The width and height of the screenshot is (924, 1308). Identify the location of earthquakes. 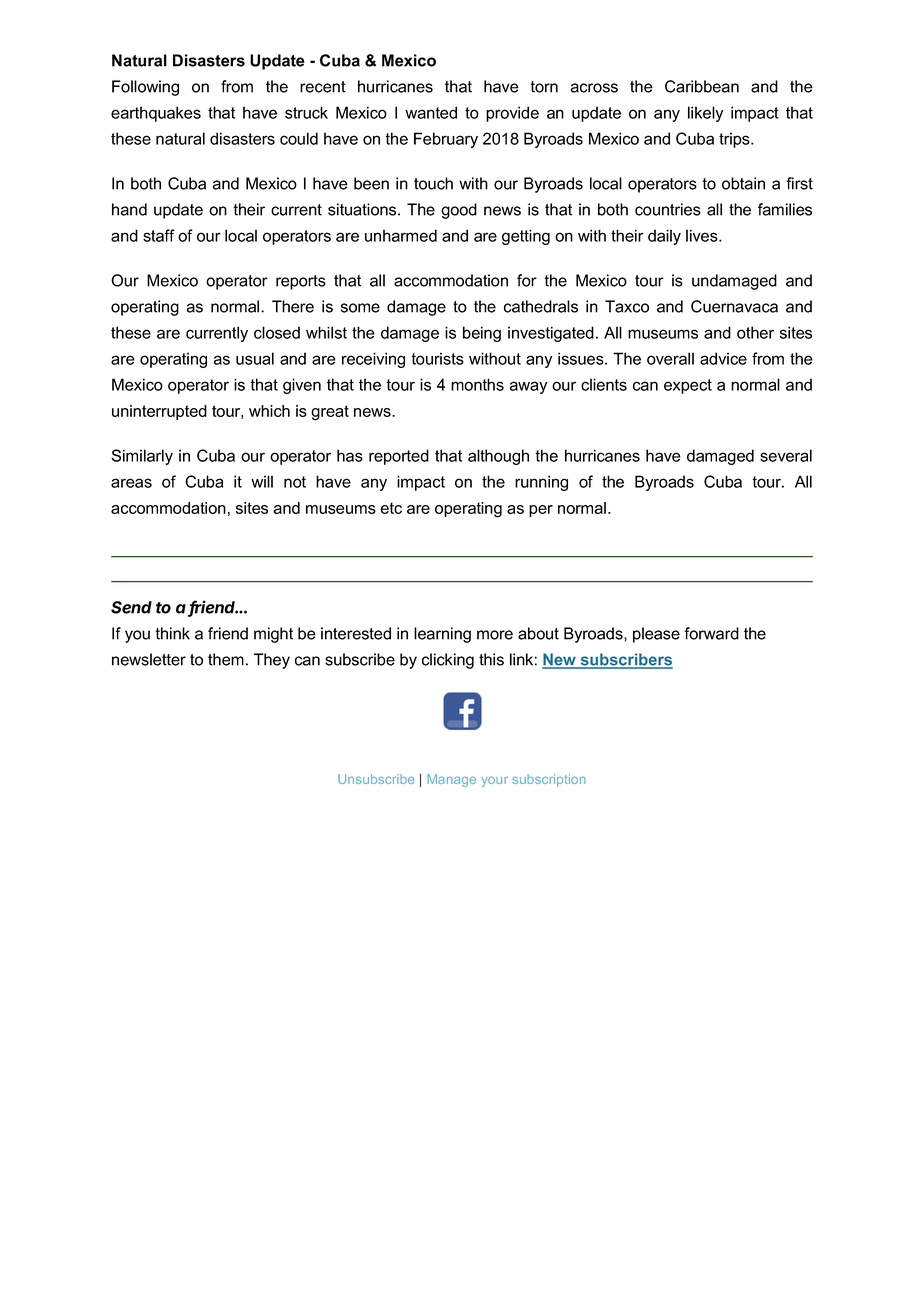
(156, 114).
